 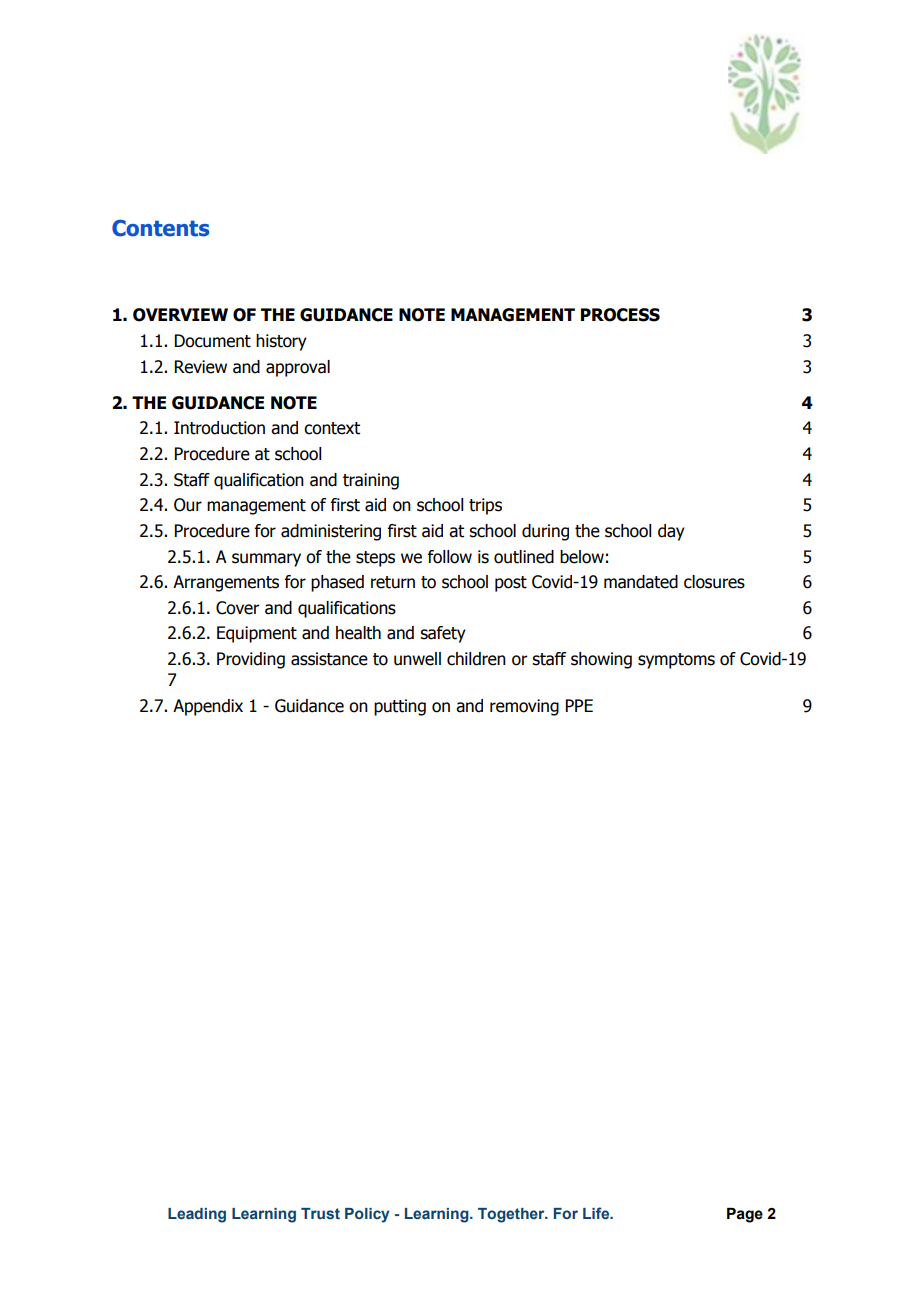 What do you see at coordinates (400, 707) in the image?
I see `putting` at bounding box center [400, 707].
